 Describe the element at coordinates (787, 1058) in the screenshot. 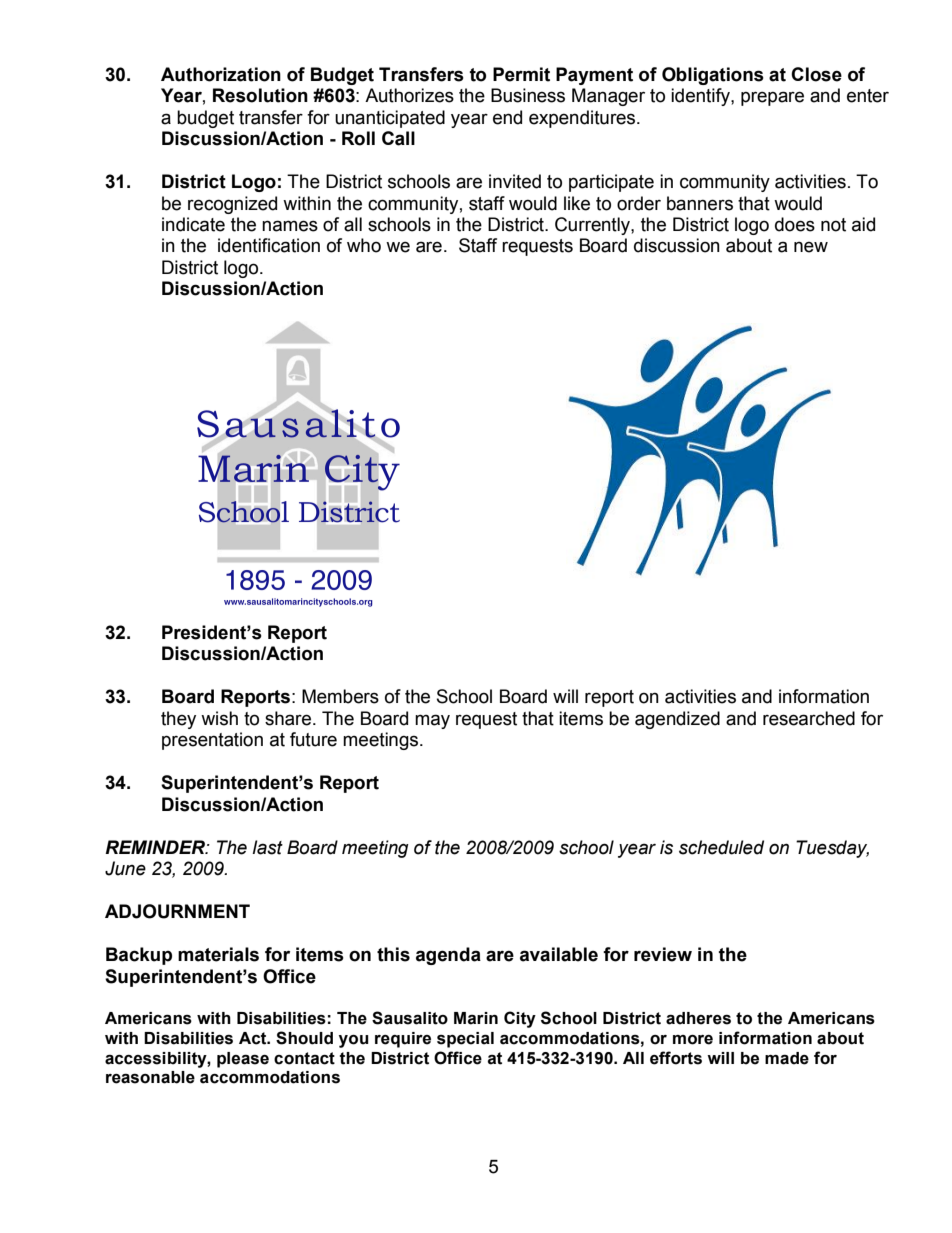

I see `made` at that location.
